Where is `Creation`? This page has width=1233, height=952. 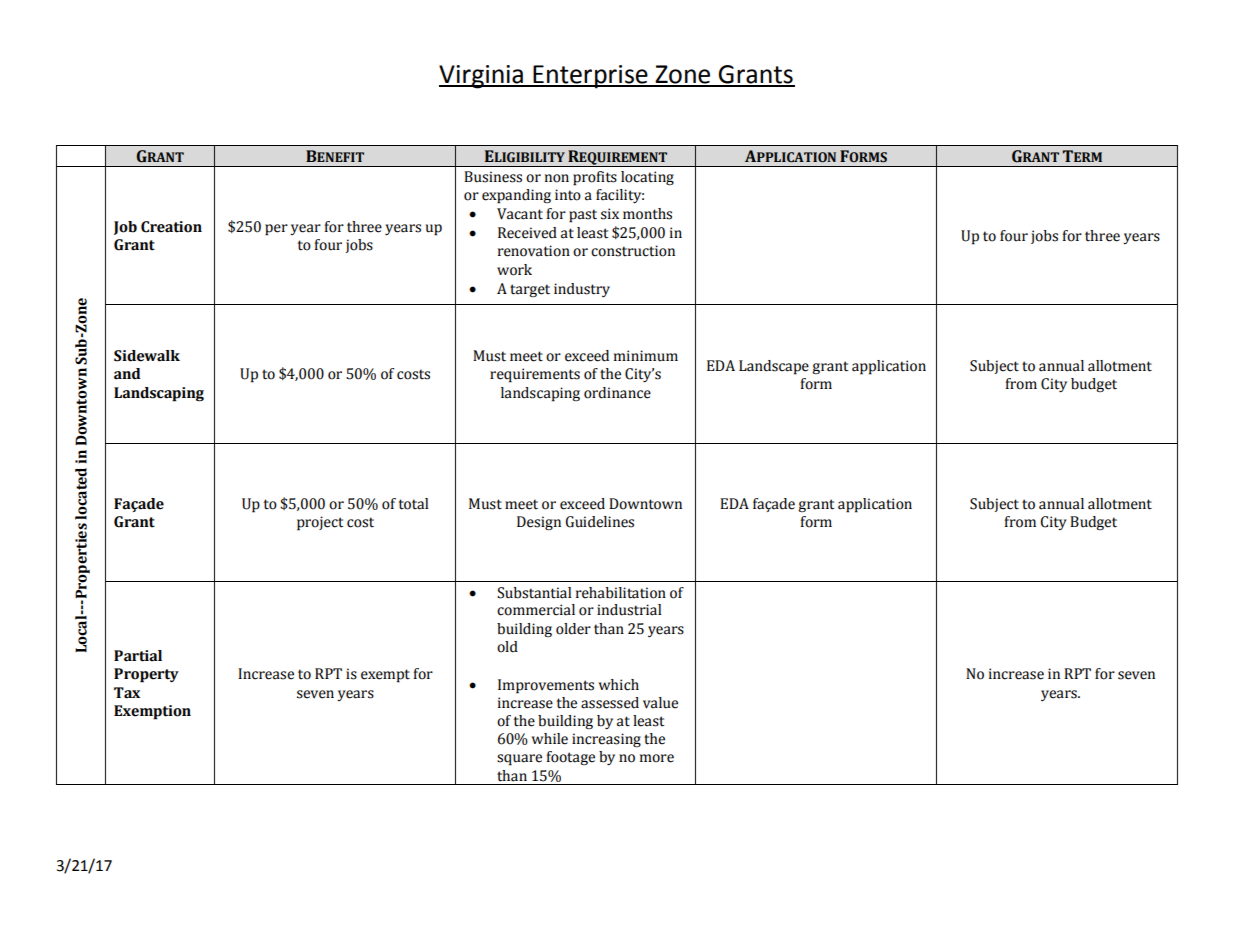
Creation is located at coordinates (171, 227).
